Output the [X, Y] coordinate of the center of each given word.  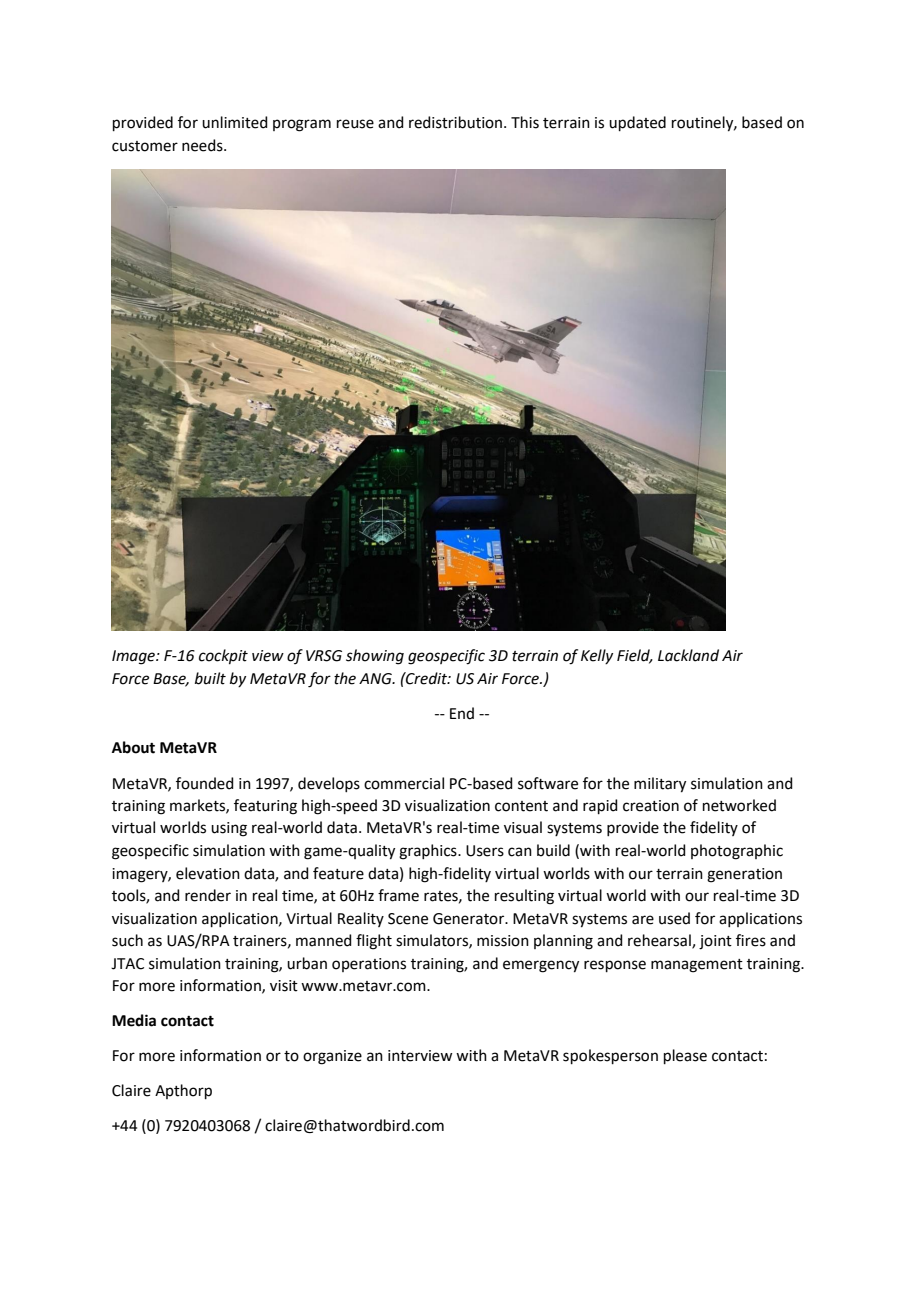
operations [369, 965]
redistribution [457, 122]
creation [651, 806]
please [685, 1056]
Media [134, 1020]
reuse [355, 124]
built [210, 678]
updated [637, 123]
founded [205, 783]
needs [203, 145]
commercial [404, 783]
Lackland [688, 655]
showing [375, 657]
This [525, 122]
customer [145, 146]
